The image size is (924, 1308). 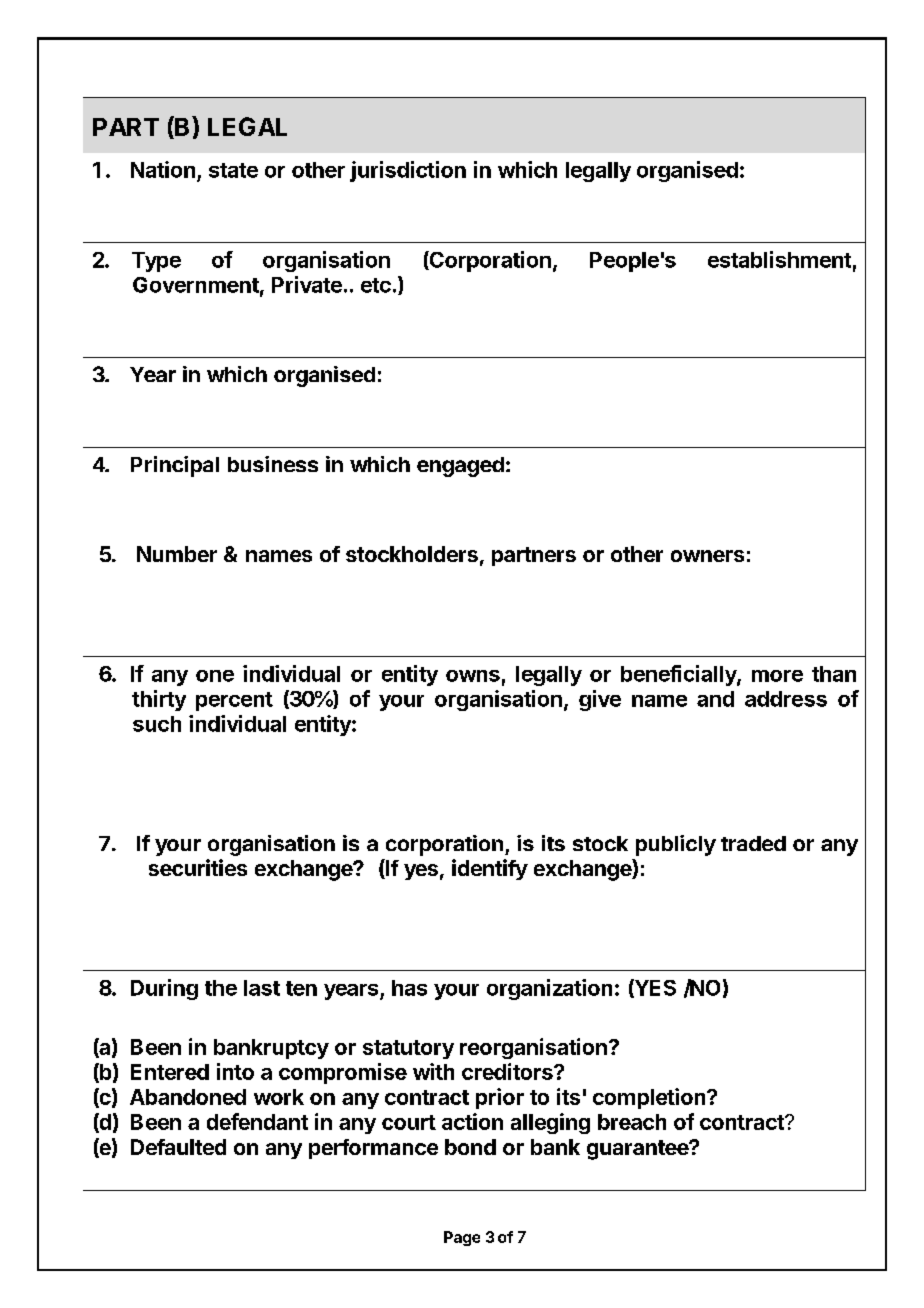 I want to click on owns, so click(x=473, y=676).
